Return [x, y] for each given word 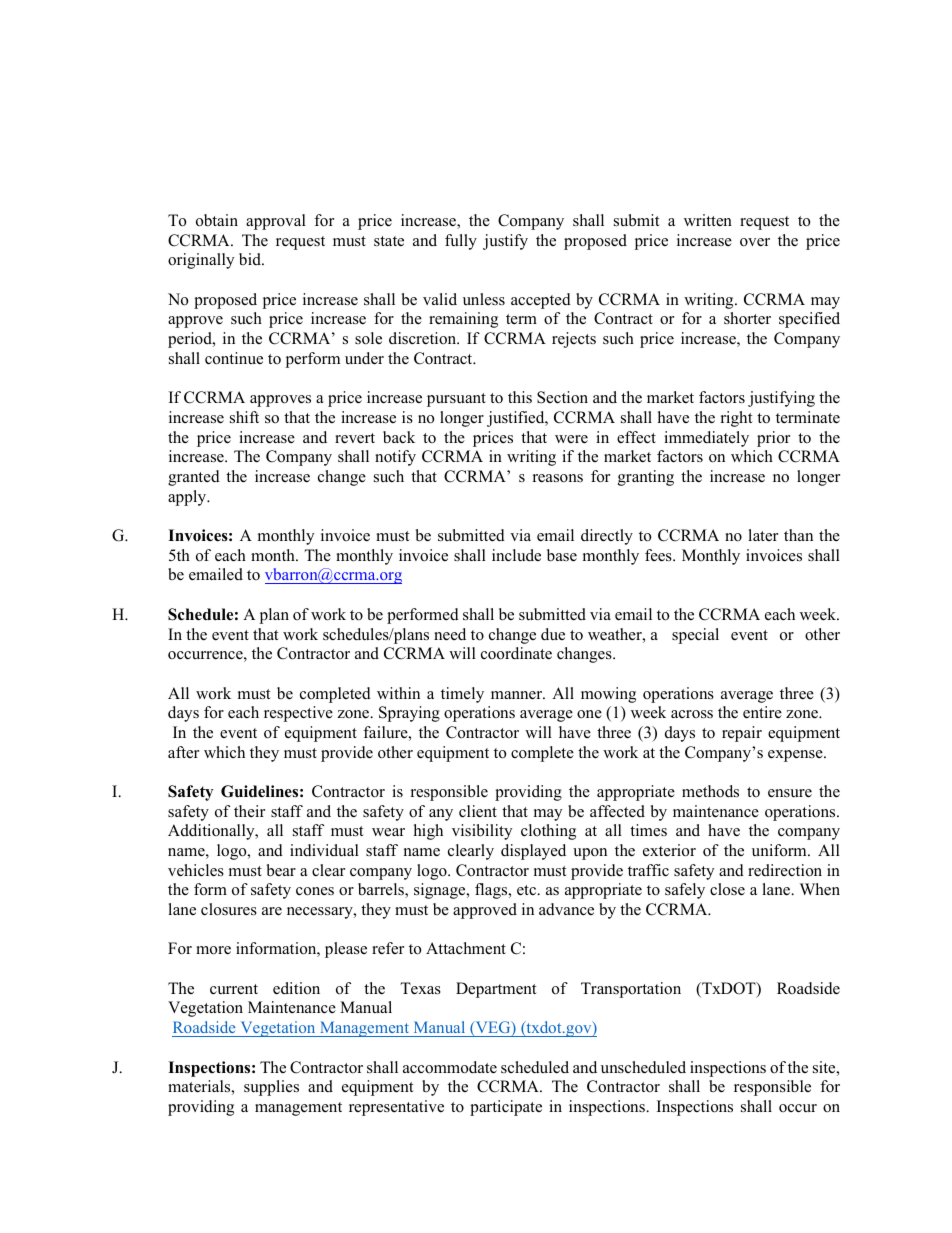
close [727, 889]
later [763, 535]
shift [244, 417]
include [516, 555]
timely [462, 695]
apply [188, 498]
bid [251, 259]
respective [298, 714]
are [272, 911]
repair [742, 734]
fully [461, 242]
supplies [271, 1088]
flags [492, 891]
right [736, 419]
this [520, 397]
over [755, 242]
